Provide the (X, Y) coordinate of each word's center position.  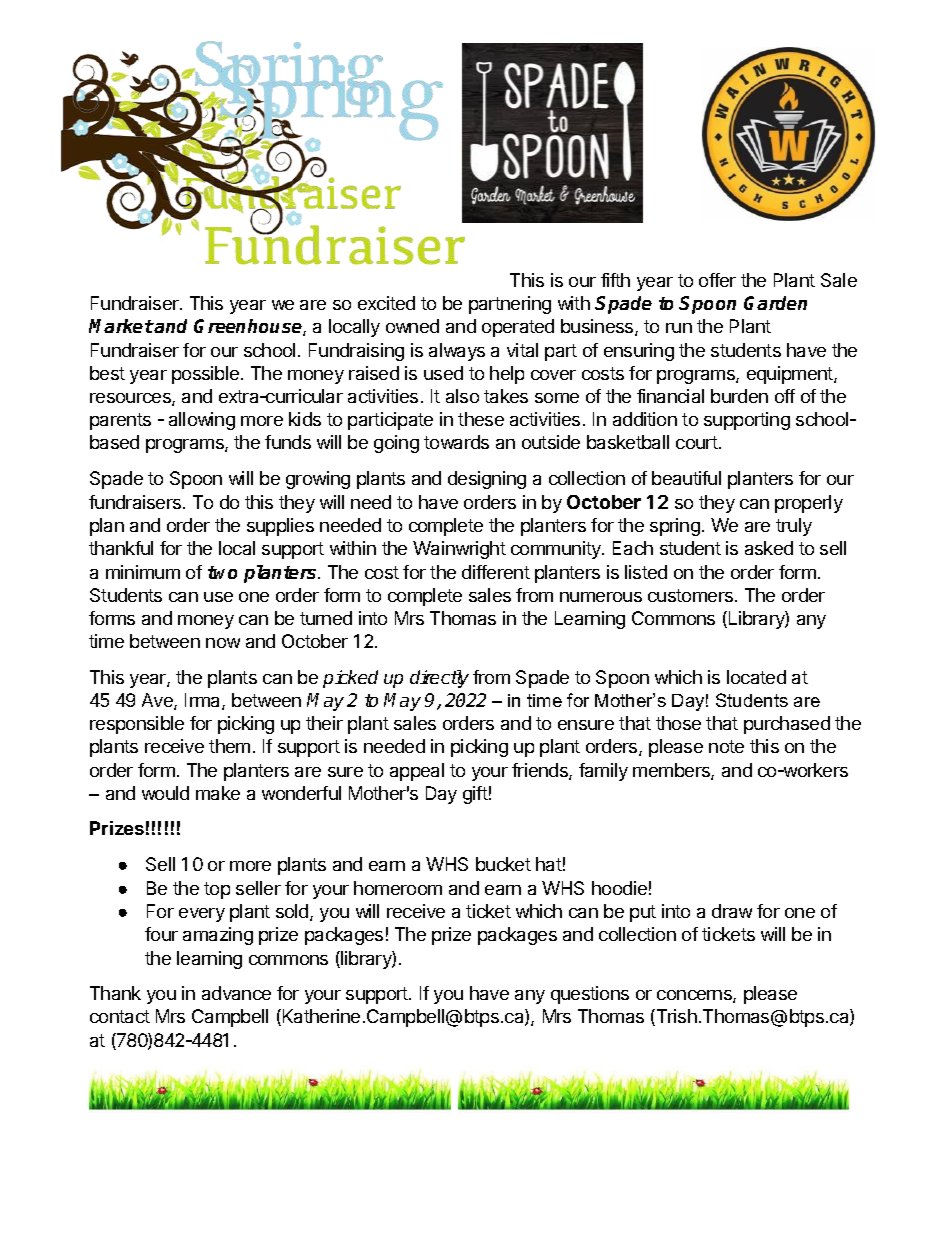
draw (732, 911)
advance (236, 993)
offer (717, 280)
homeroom (398, 888)
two (222, 572)
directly (439, 679)
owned (412, 326)
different (496, 572)
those (678, 723)
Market (121, 326)
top (217, 890)
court (697, 442)
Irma (204, 701)
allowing (202, 421)
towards (456, 442)
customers (692, 595)
